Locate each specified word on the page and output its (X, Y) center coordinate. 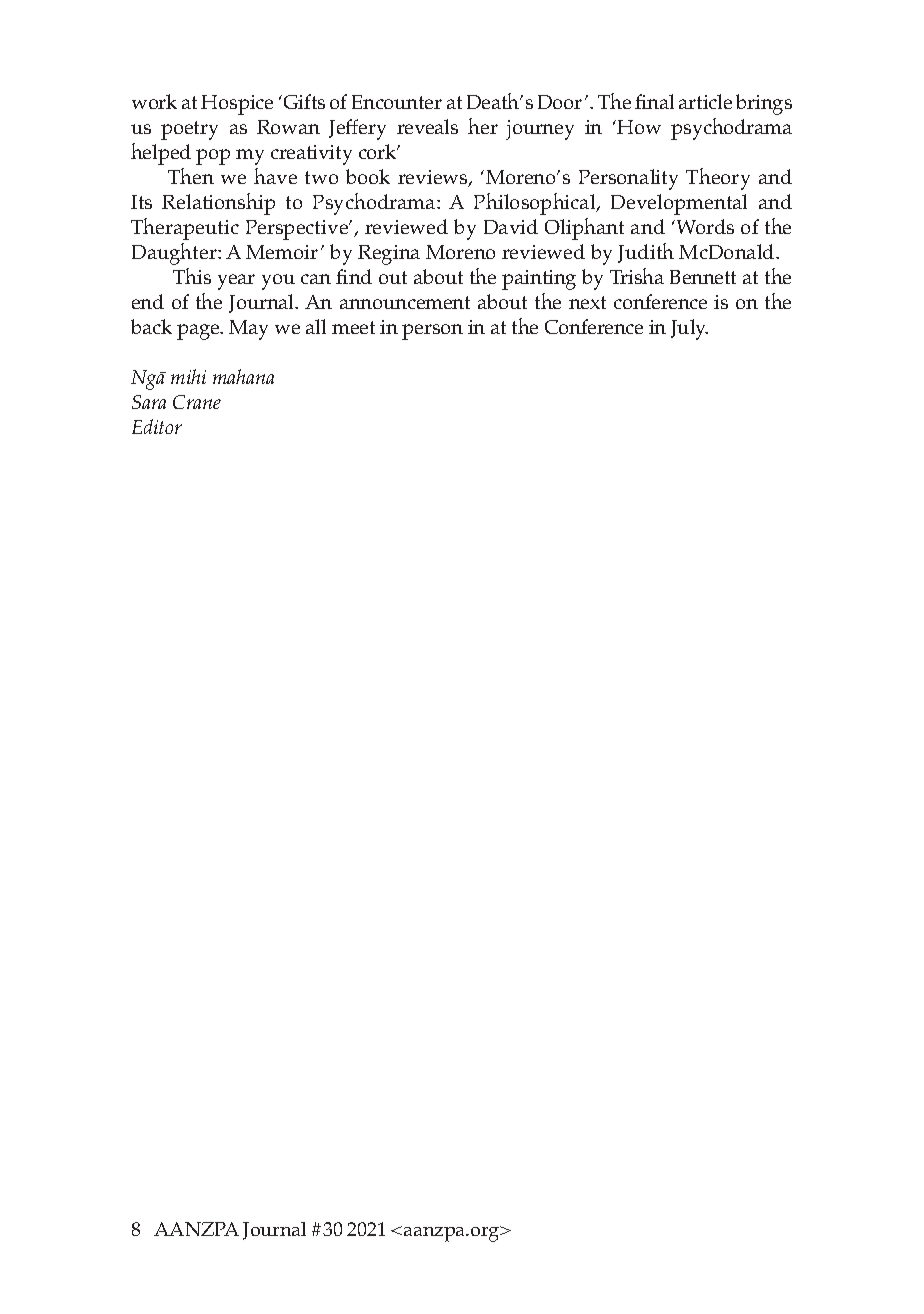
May (248, 330)
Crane (197, 402)
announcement (405, 302)
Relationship (218, 204)
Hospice (237, 105)
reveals (427, 126)
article (705, 101)
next (587, 302)
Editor (157, 426)
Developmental (679, 204)
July (689, 329)
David (511, 226)
